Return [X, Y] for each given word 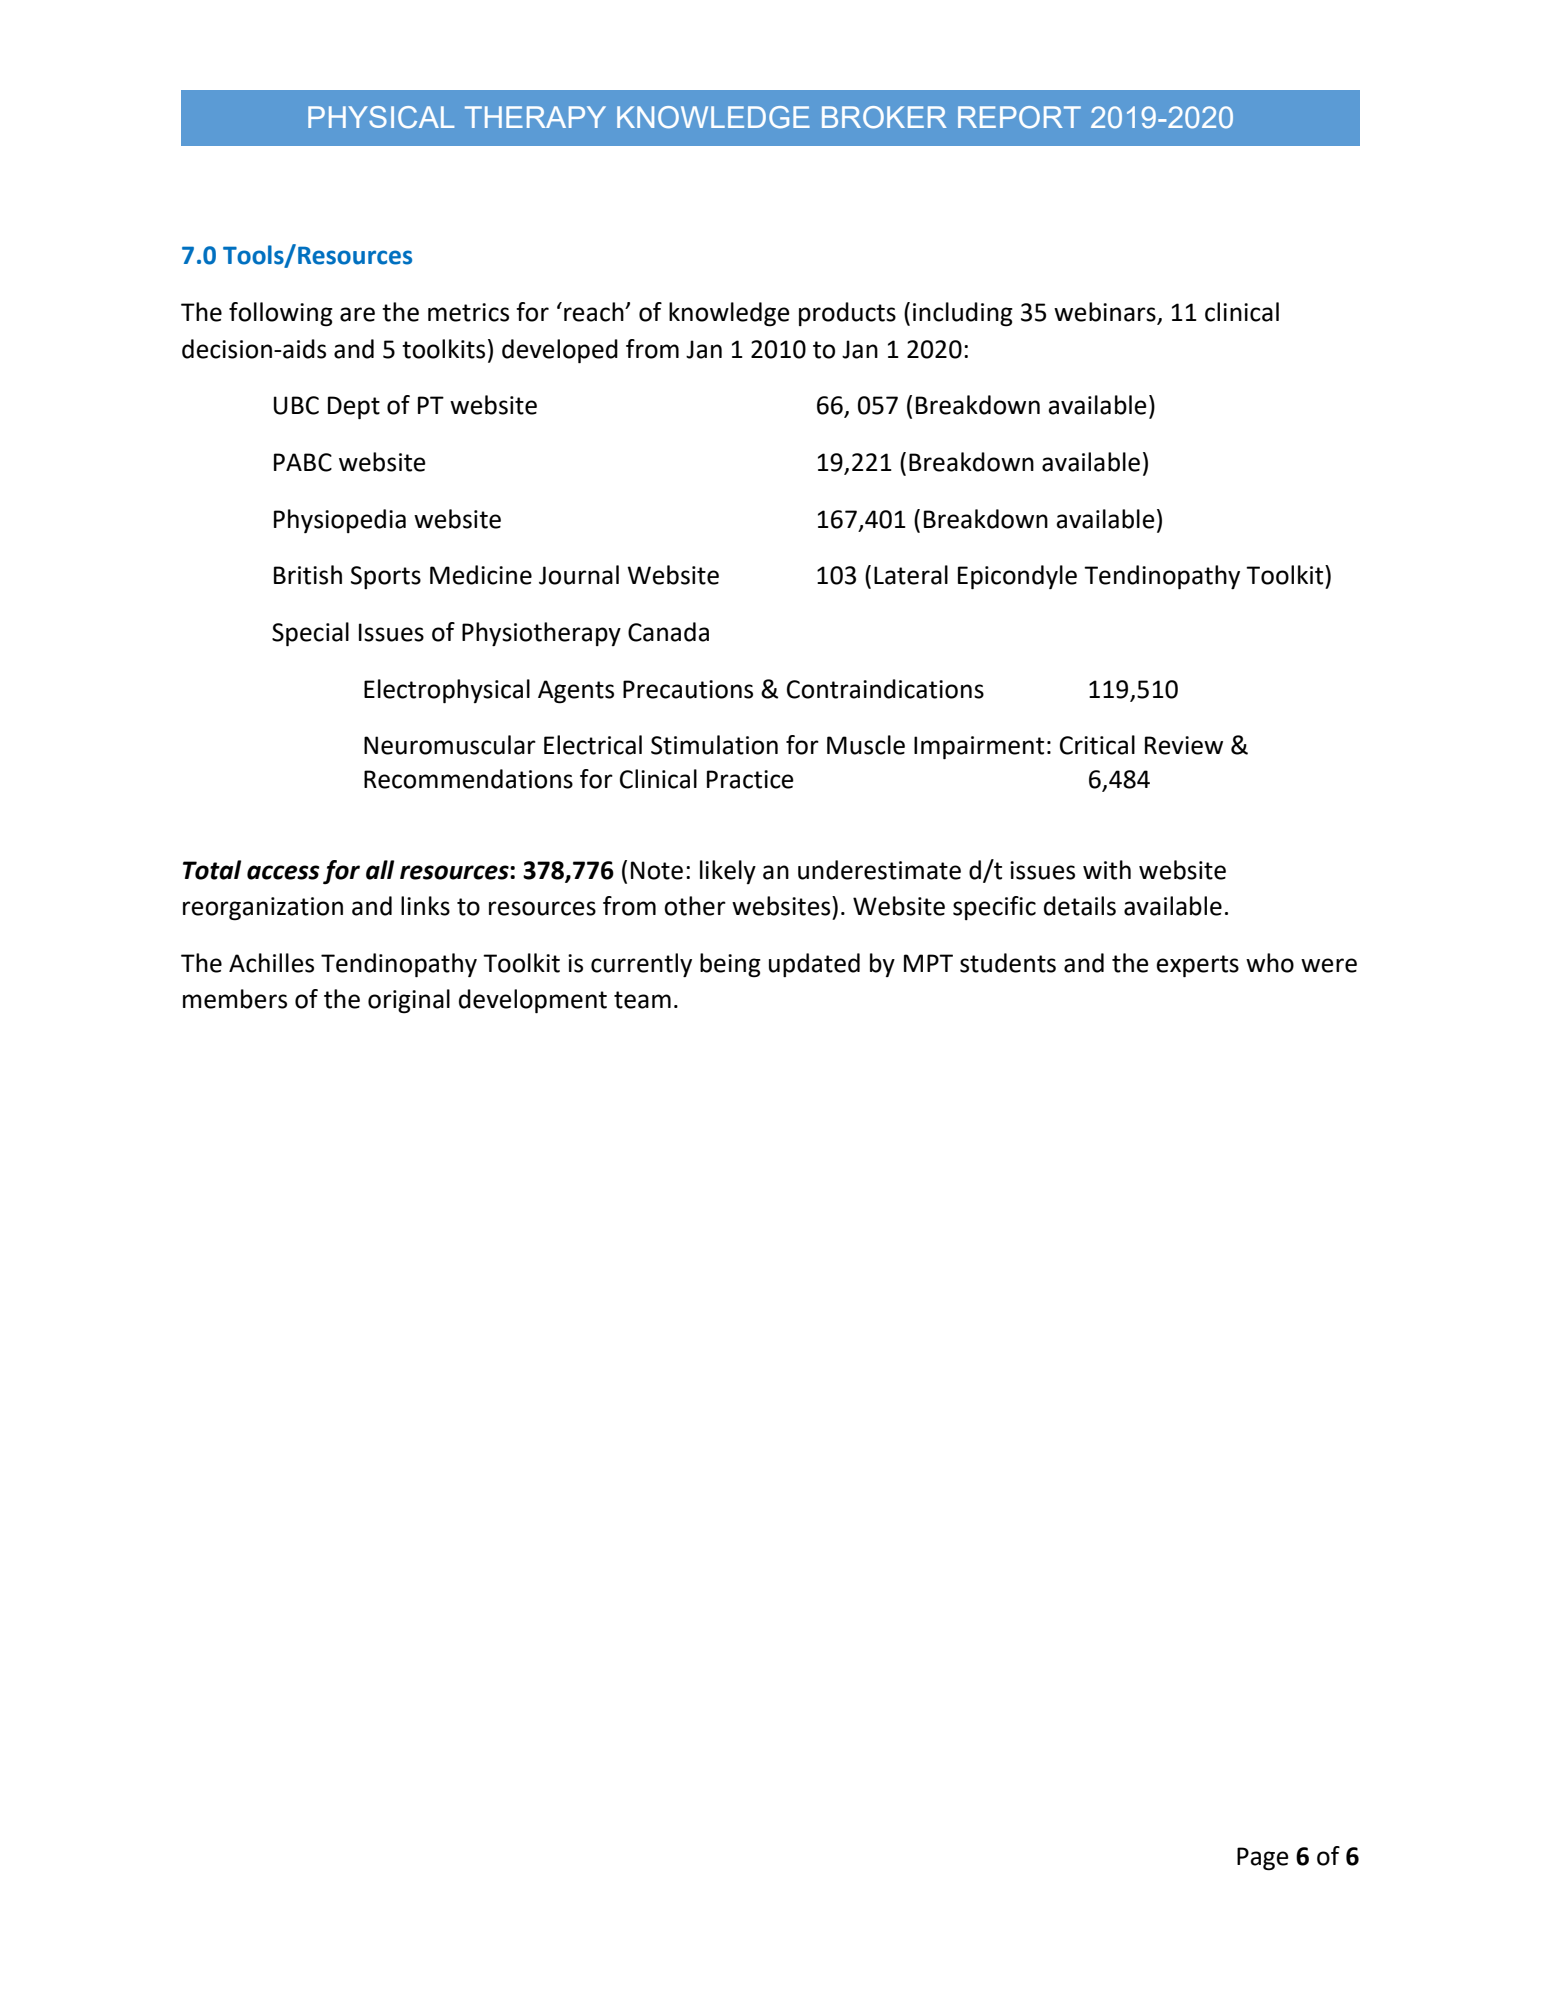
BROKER [884, 117]
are [357, 314]
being [730, 965]
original [409, 1001]
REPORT [1019, 117]
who [1270, 963]
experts [1197, 966]
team [642, 1000]
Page [1263, 1859]
